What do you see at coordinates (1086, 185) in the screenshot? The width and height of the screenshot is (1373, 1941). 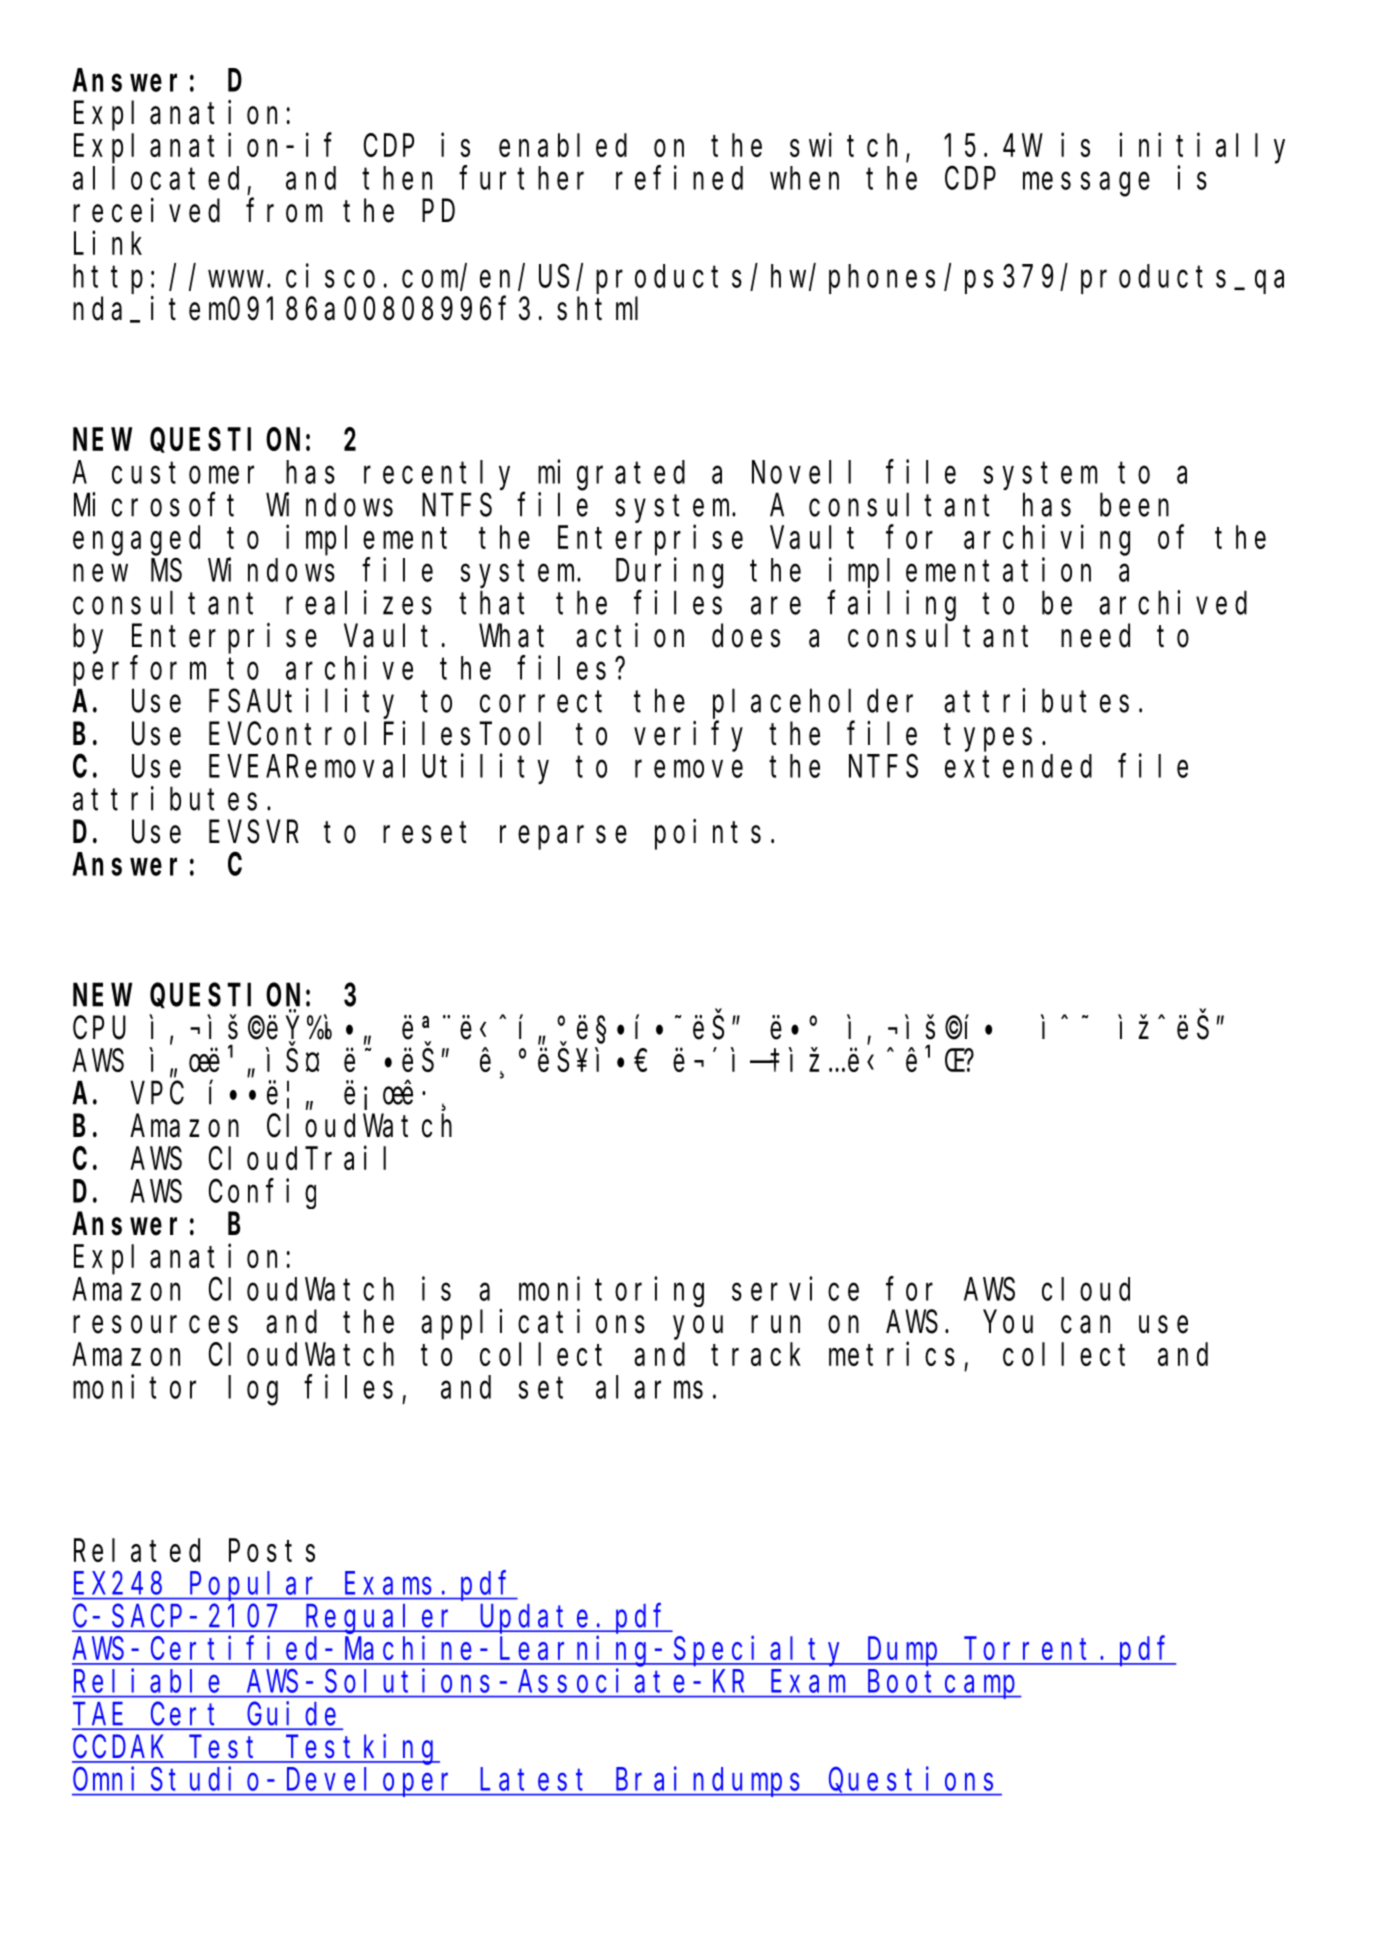 I see `message` at bounding box center [1086, 185].
